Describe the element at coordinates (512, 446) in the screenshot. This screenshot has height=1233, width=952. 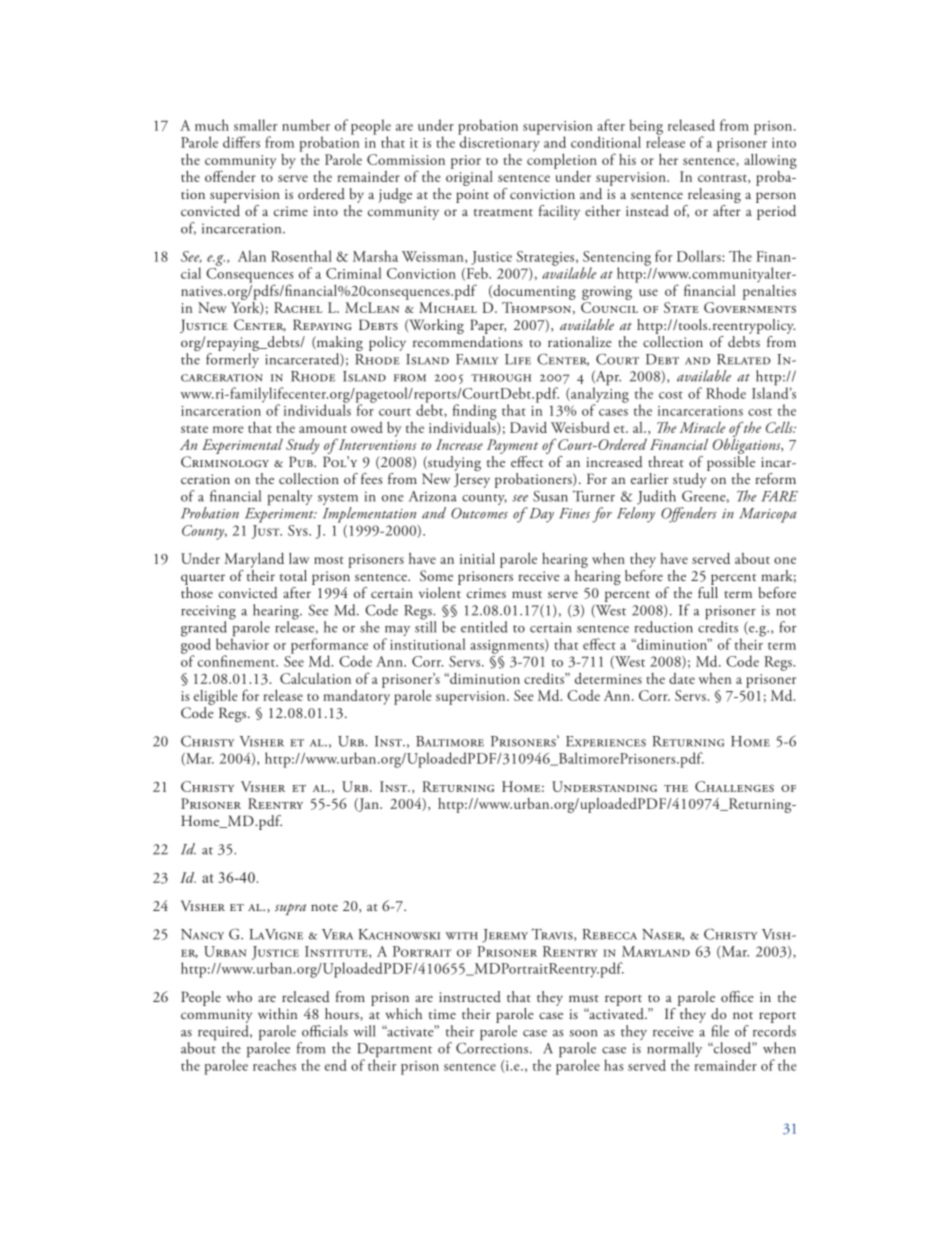
I see `Payment` at that location.
